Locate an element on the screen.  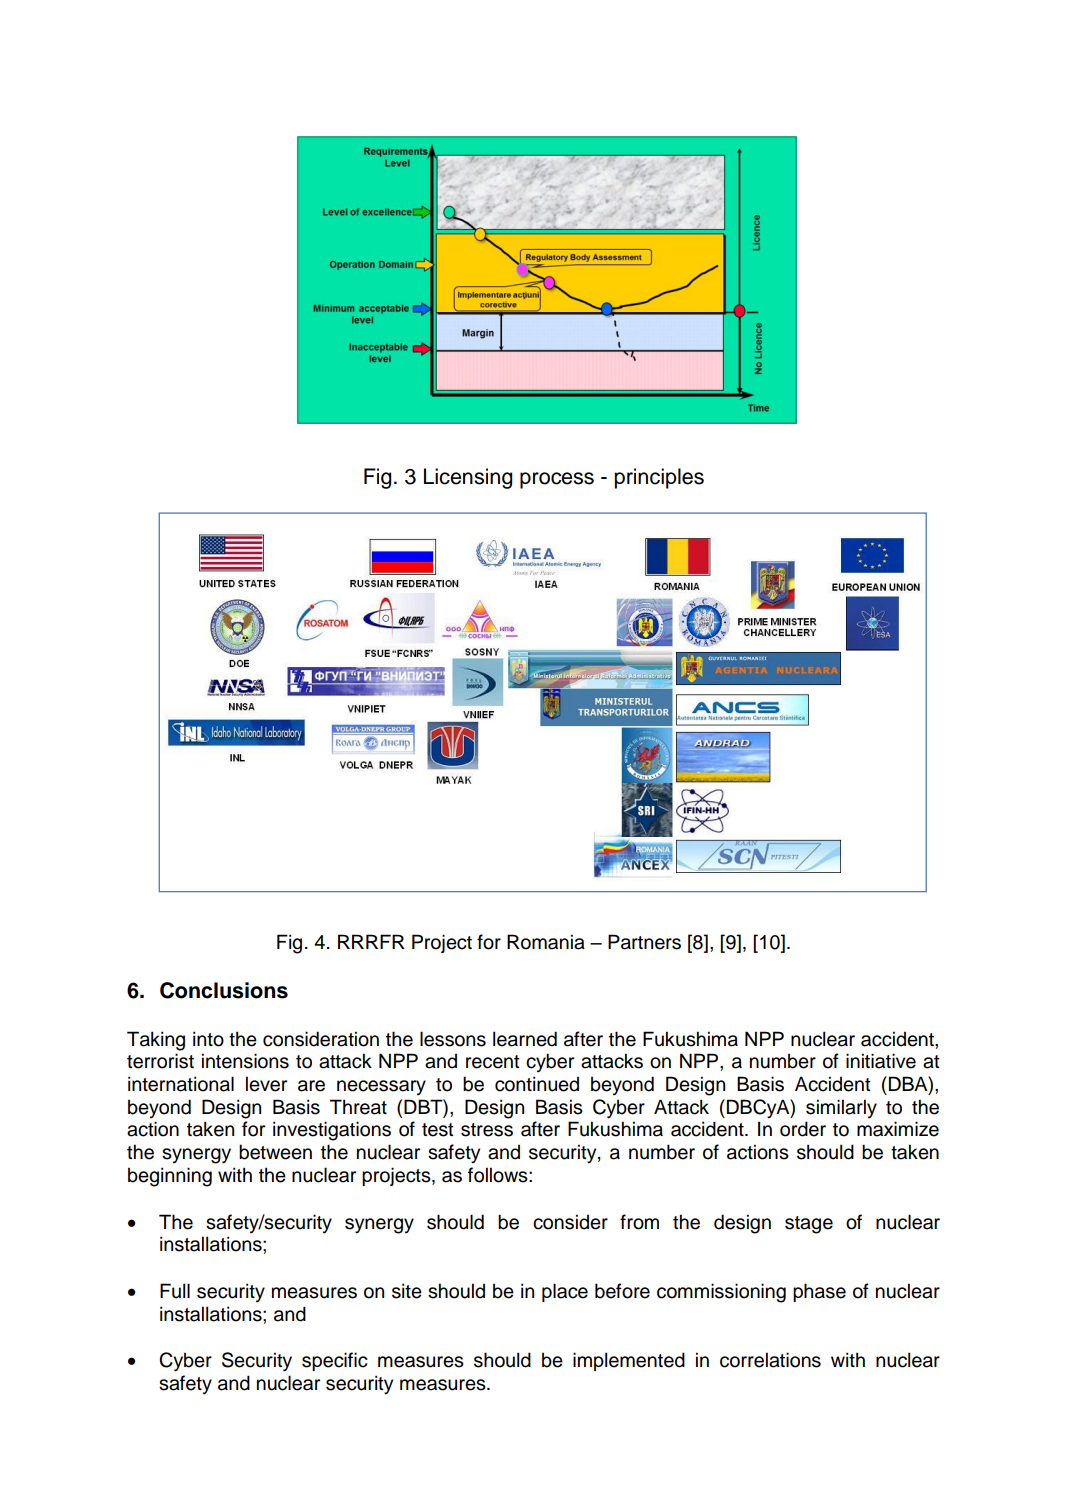
Partners is located at coordinates (644, 942).
